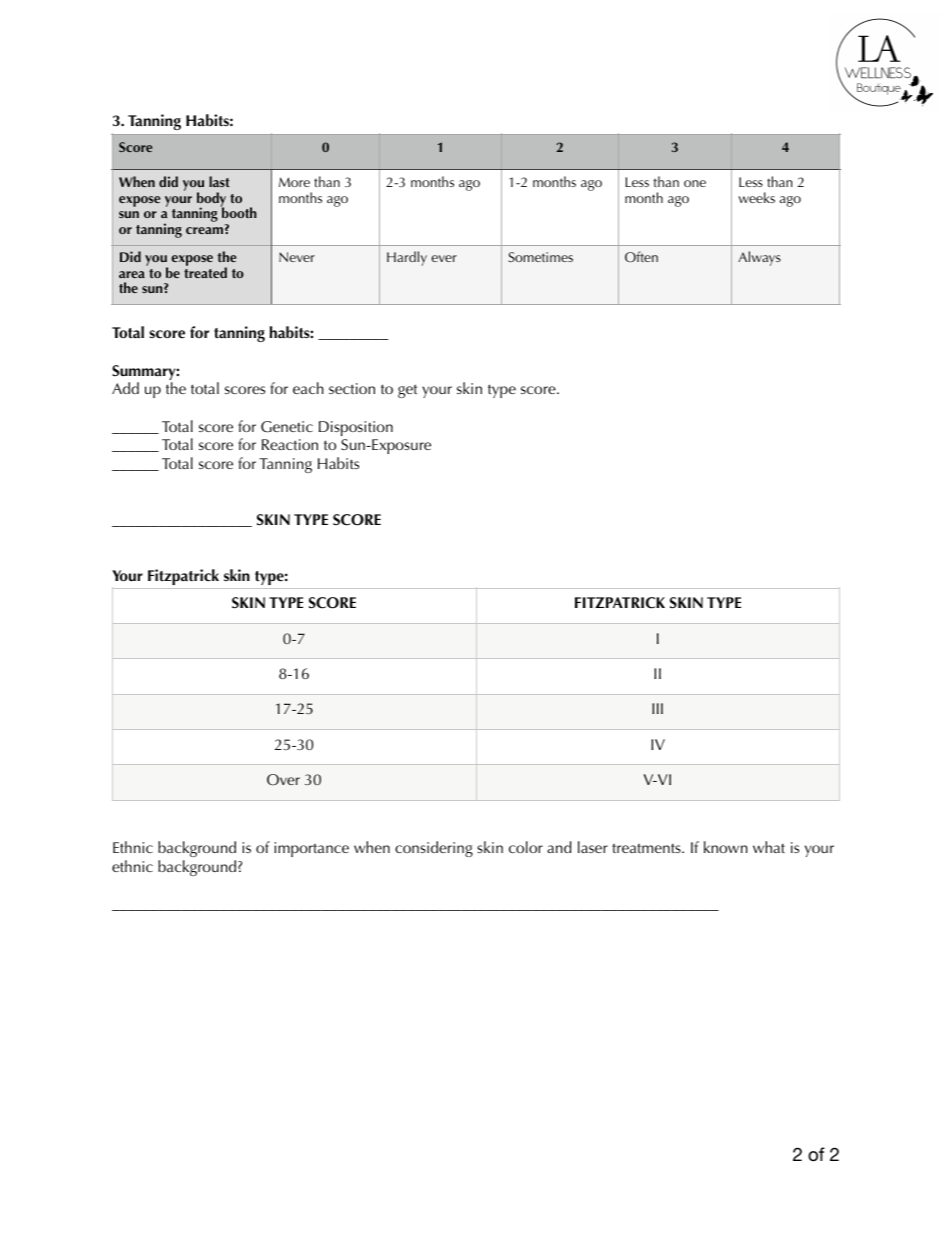  What do you see at coordinates (211, 201) in the screenshot?
I see `body` at bounding box center [211, 201].
